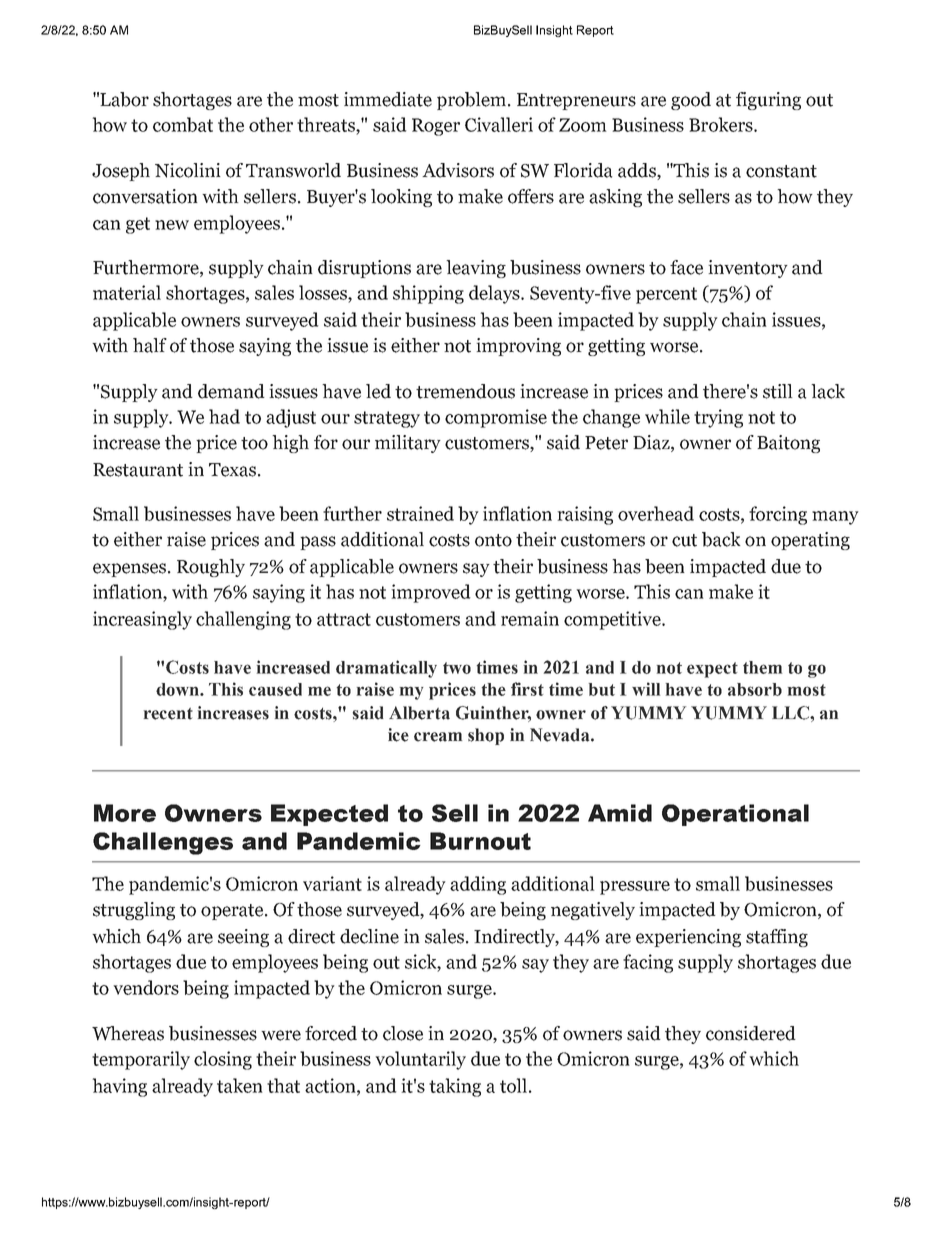 This screenshot has height=1233, width=952. What do you see at coordinates (183, 124) in the screenshot?
I see `combat` at bounding box center [183, 124].
